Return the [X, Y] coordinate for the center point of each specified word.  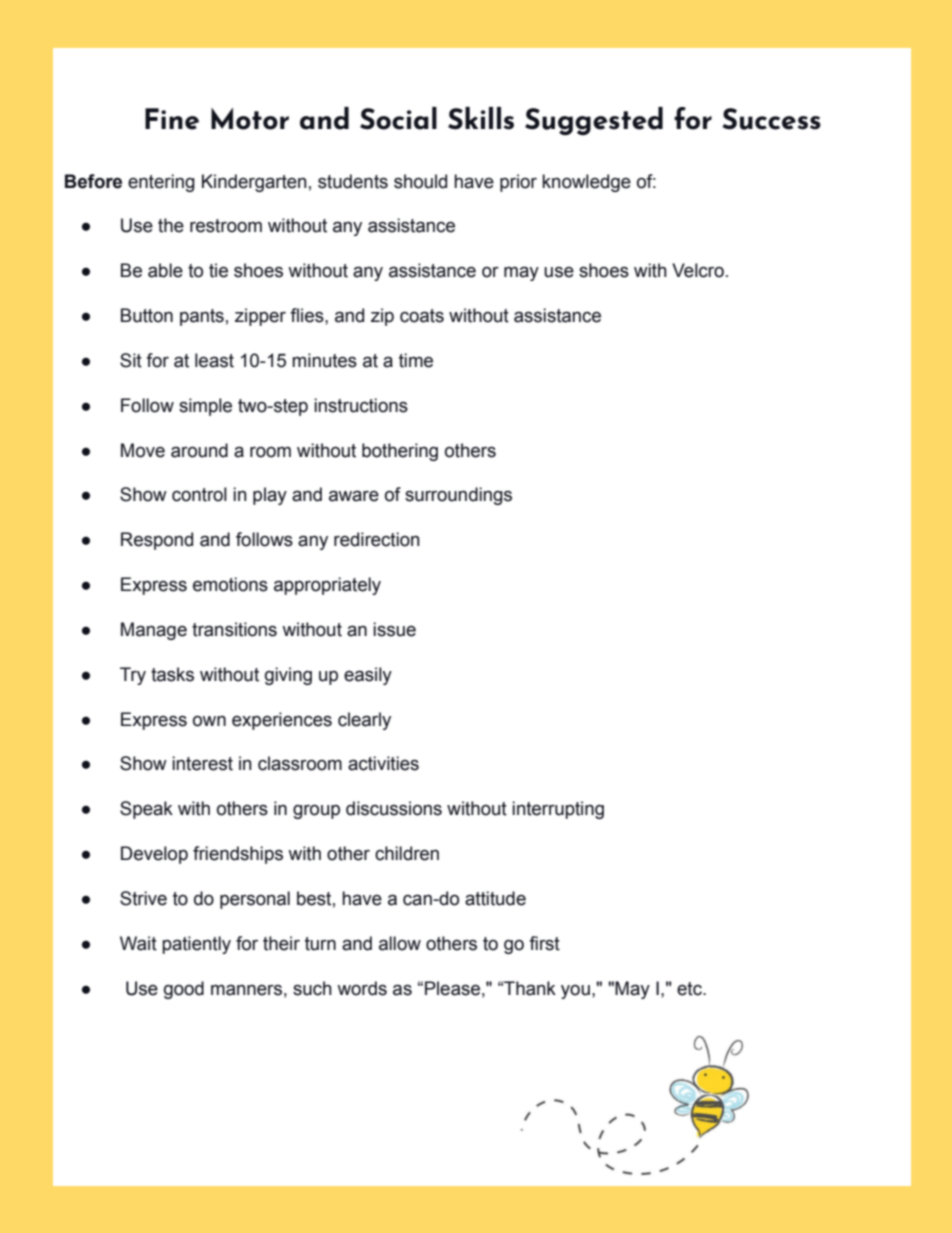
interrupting [558, 810]
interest [202, 763]
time [416, 360]
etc [690, 989]
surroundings [458, 496]
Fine [172, 119]
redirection [377, 539]
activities [383, 763]
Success [771, 119]
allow [400, 943]
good [184, 990]
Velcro [698, 270]
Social [398, 118]
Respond [157, 541]
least [214, 360]
